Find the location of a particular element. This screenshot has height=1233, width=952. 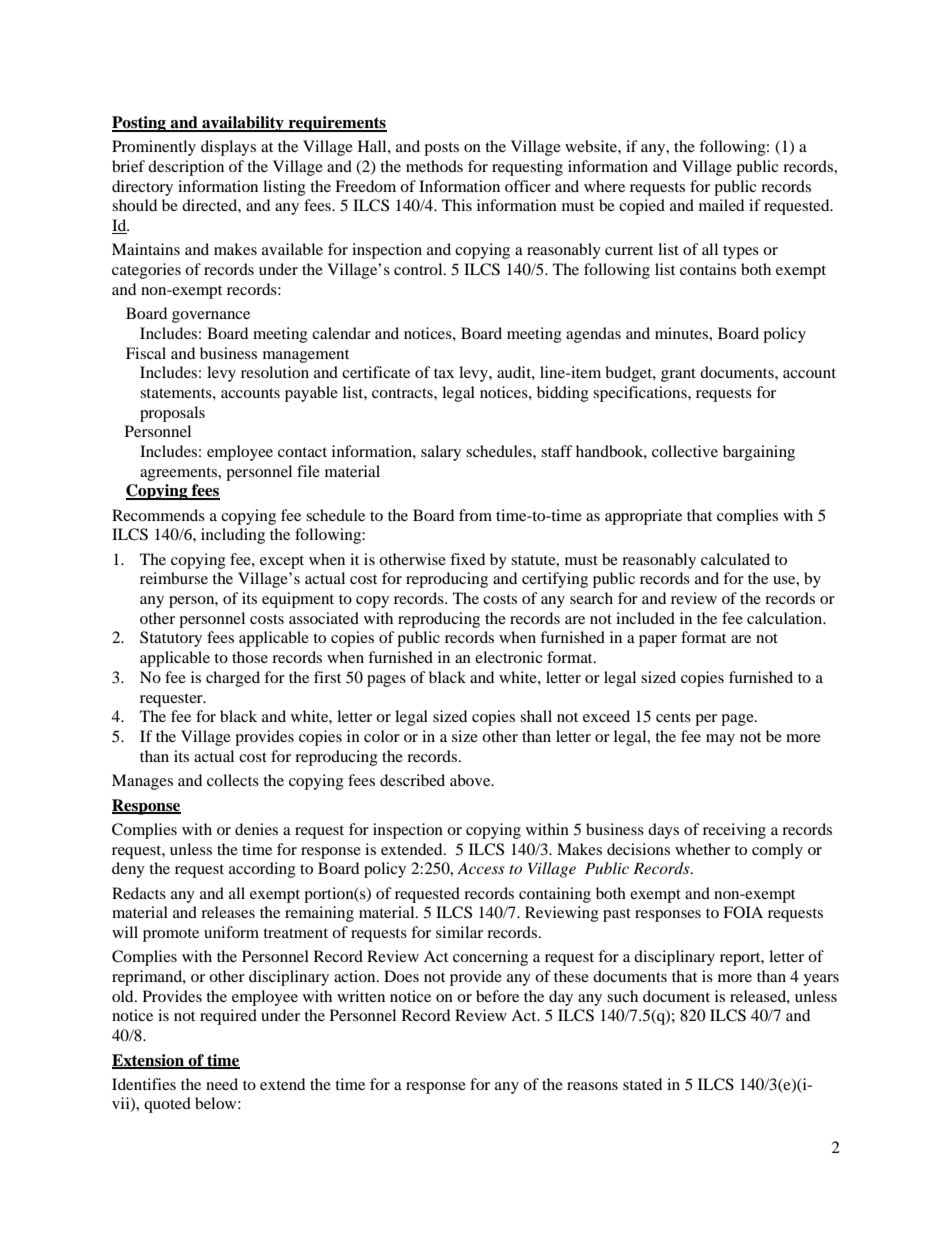

displays is located at coordinates (228, 148).
